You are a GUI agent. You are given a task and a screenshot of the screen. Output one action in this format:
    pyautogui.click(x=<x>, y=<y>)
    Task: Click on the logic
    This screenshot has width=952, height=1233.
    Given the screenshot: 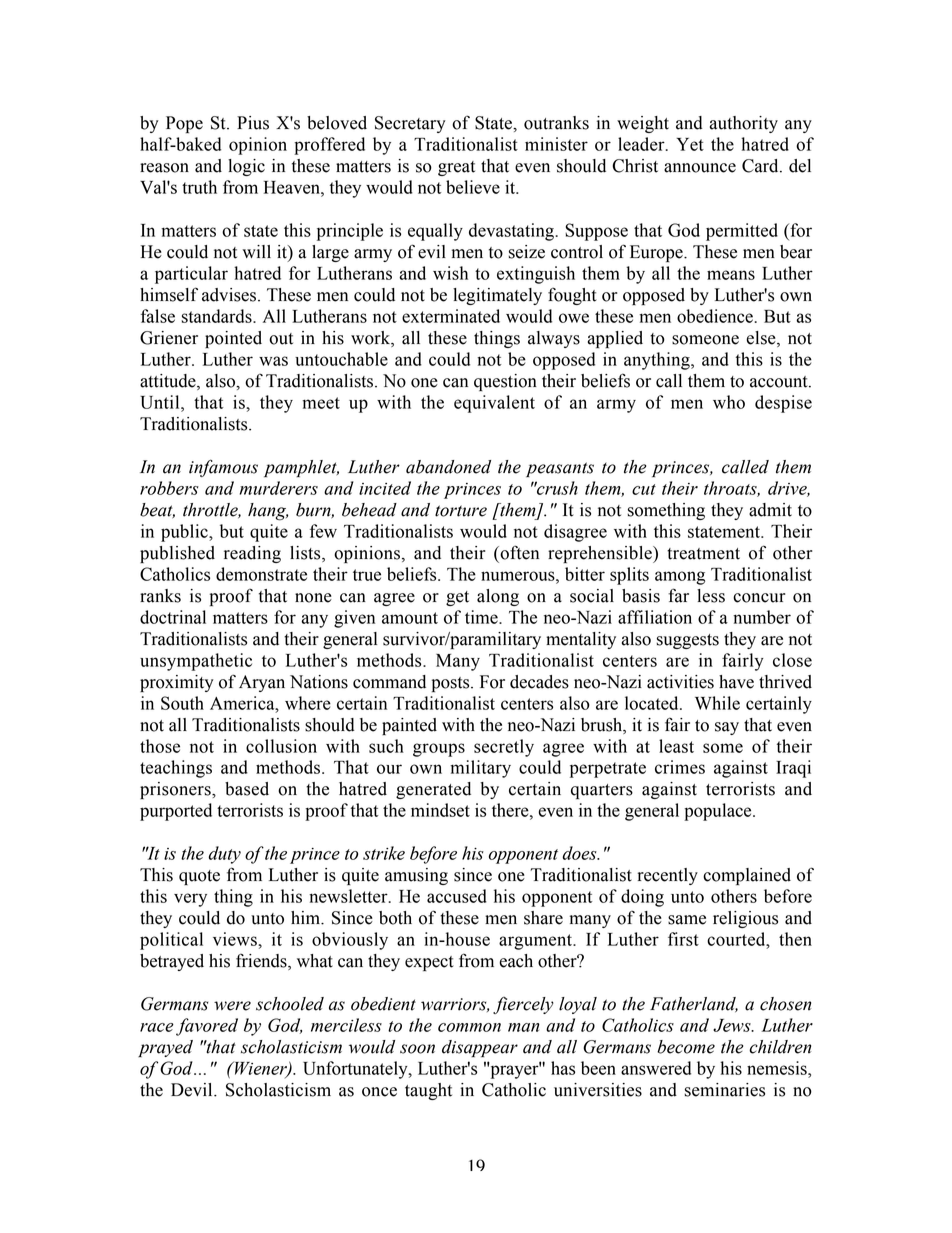 What is the action you would take?
    pyautogui.click(x=246, y=167)
